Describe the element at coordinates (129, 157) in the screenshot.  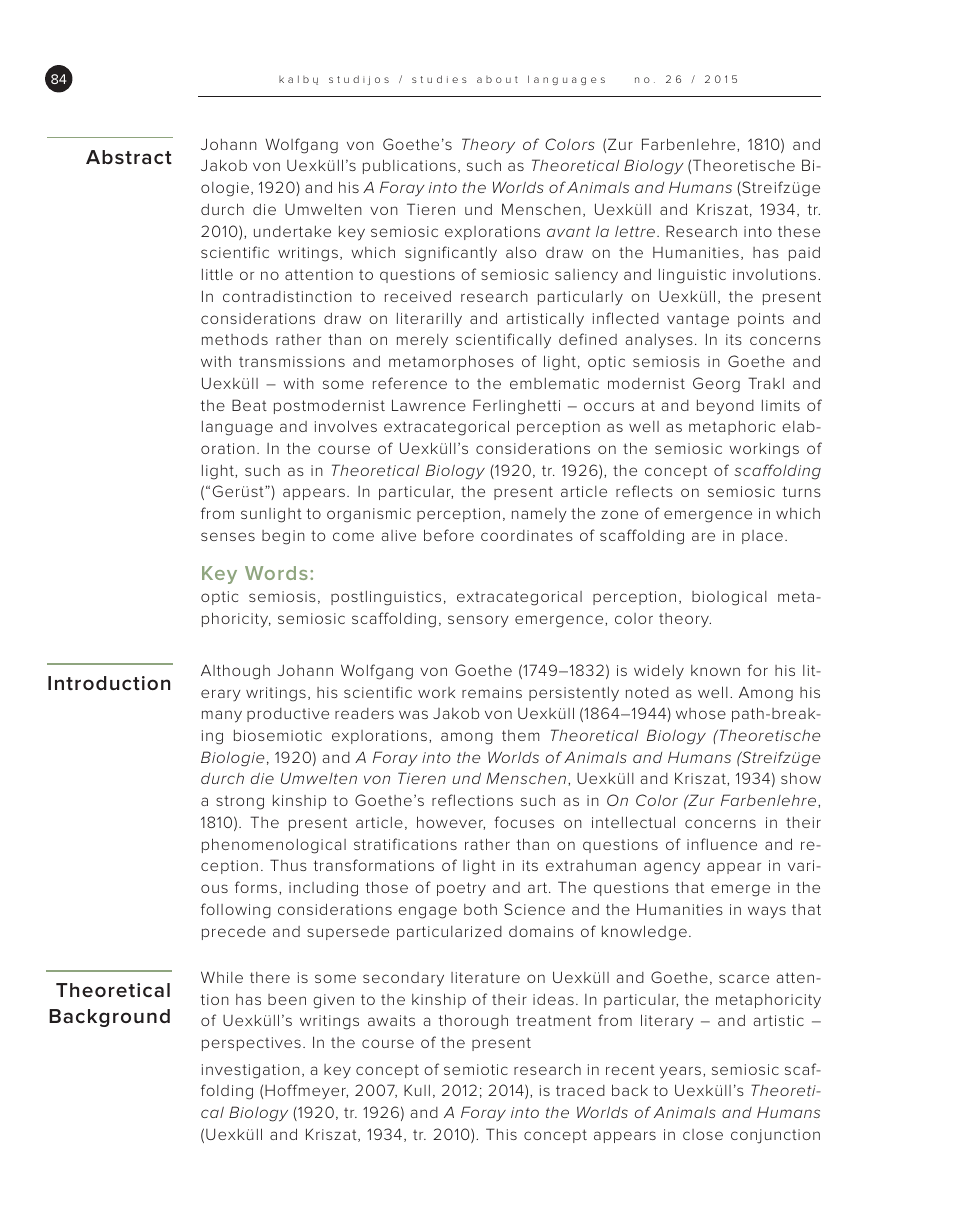
I see `Abstract` at that location.
